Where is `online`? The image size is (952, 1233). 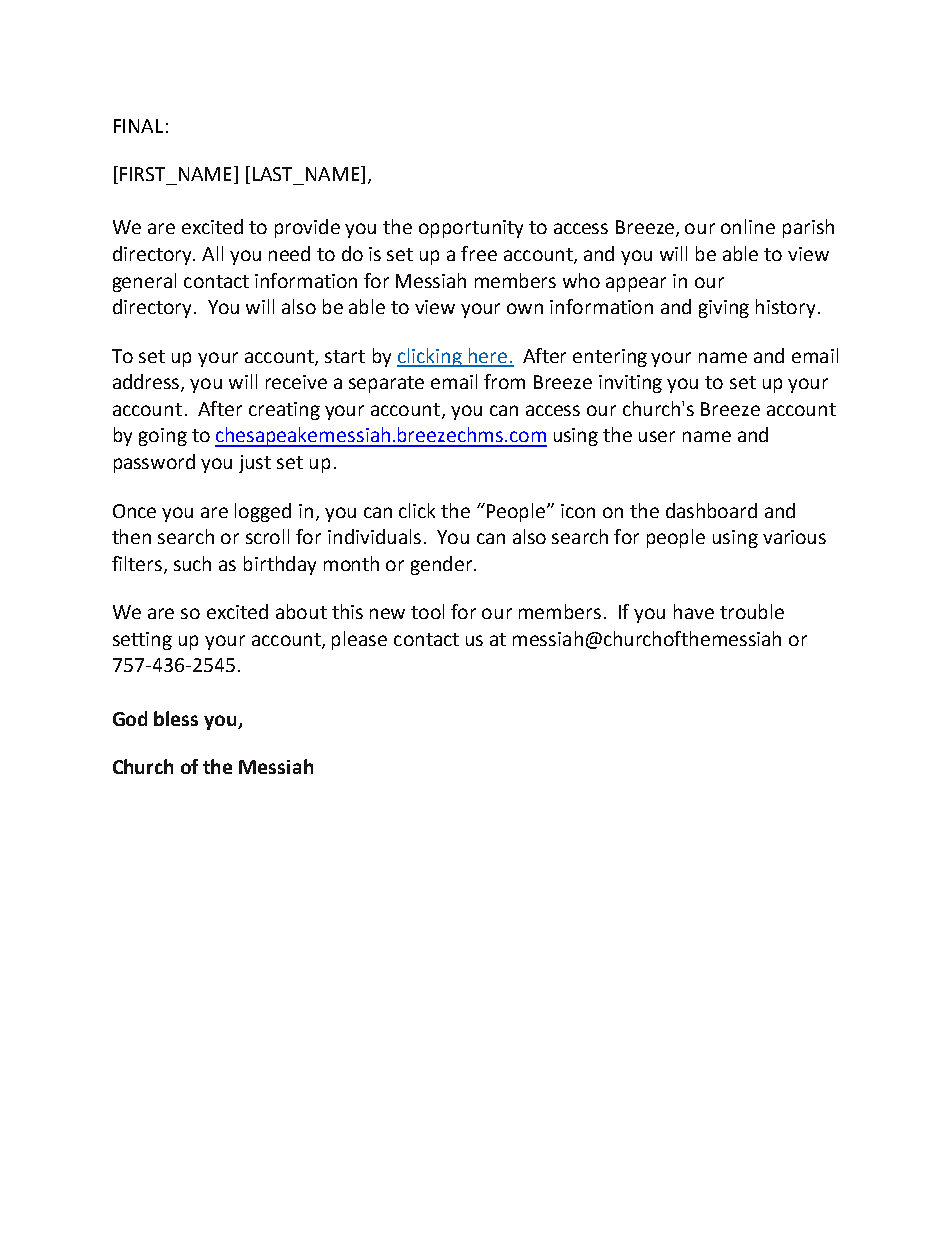 online is located at coordinates (748, 226).
